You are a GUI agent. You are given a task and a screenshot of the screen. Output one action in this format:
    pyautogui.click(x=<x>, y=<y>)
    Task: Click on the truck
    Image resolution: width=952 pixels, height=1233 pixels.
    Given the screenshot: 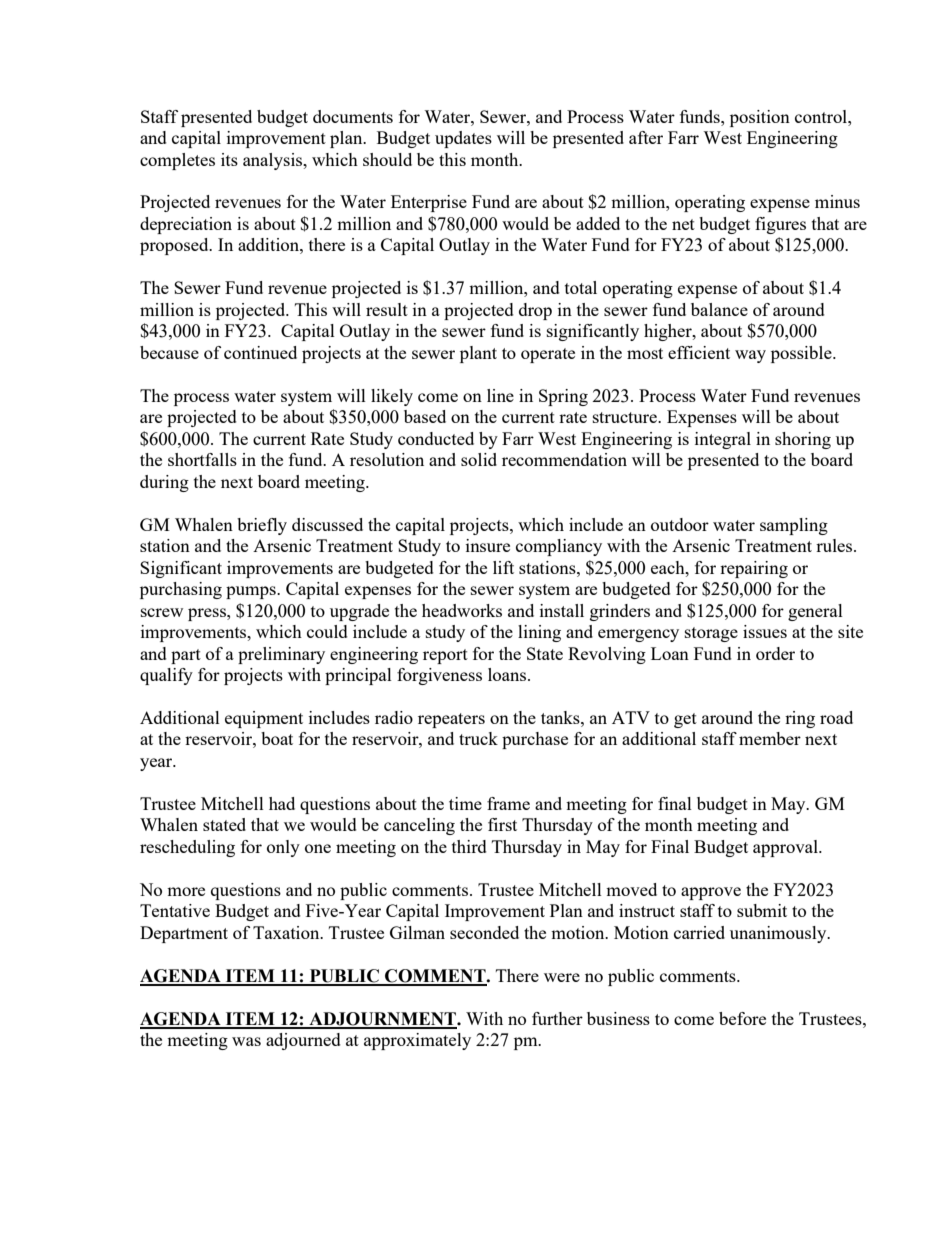 What is the action you would take?
    pyautogui.click(x=478, y=738)
